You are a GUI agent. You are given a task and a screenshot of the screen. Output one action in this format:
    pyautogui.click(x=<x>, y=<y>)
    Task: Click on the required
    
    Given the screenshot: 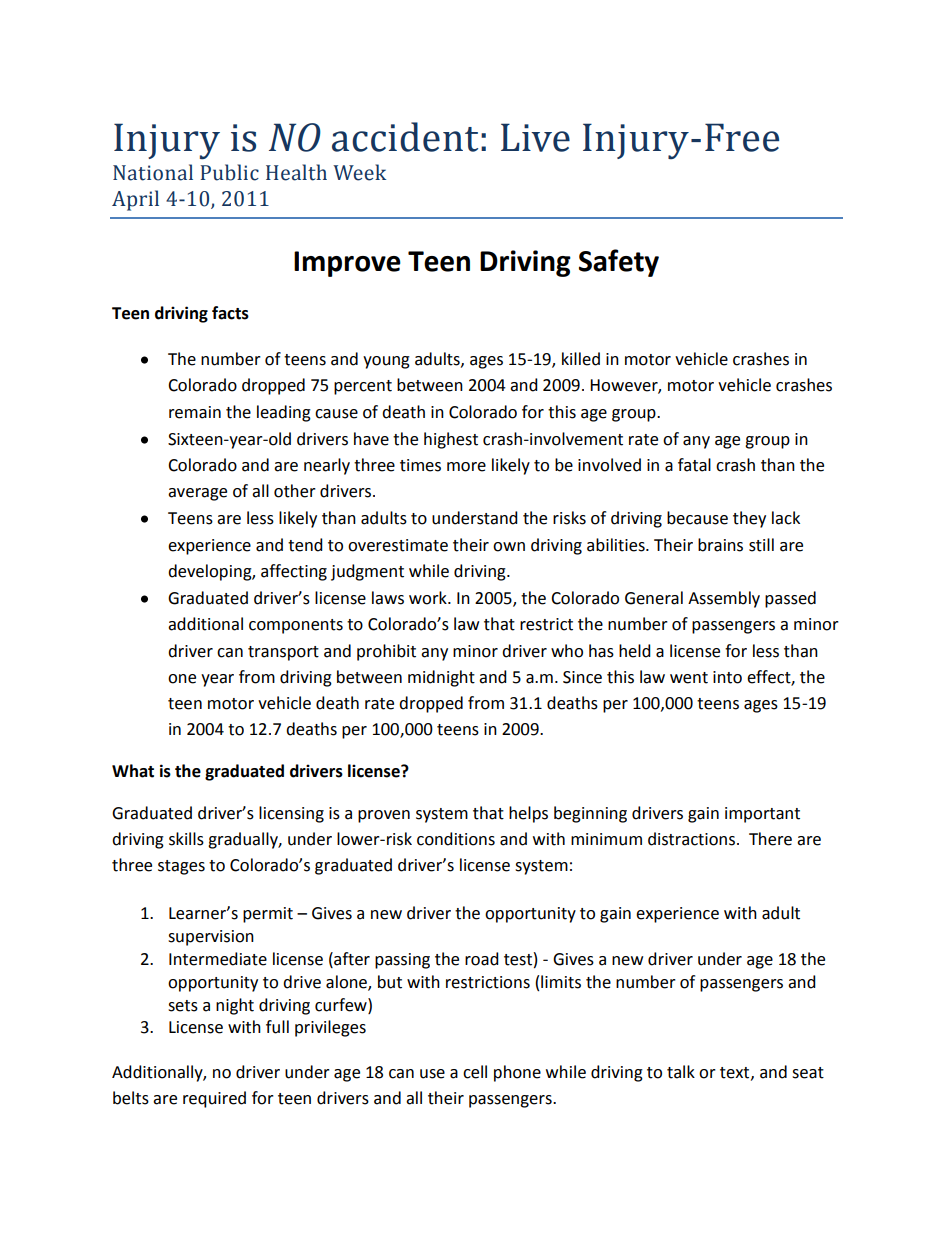 What is the action you would take?
    pyautogui.click(x=214, y=1099)
